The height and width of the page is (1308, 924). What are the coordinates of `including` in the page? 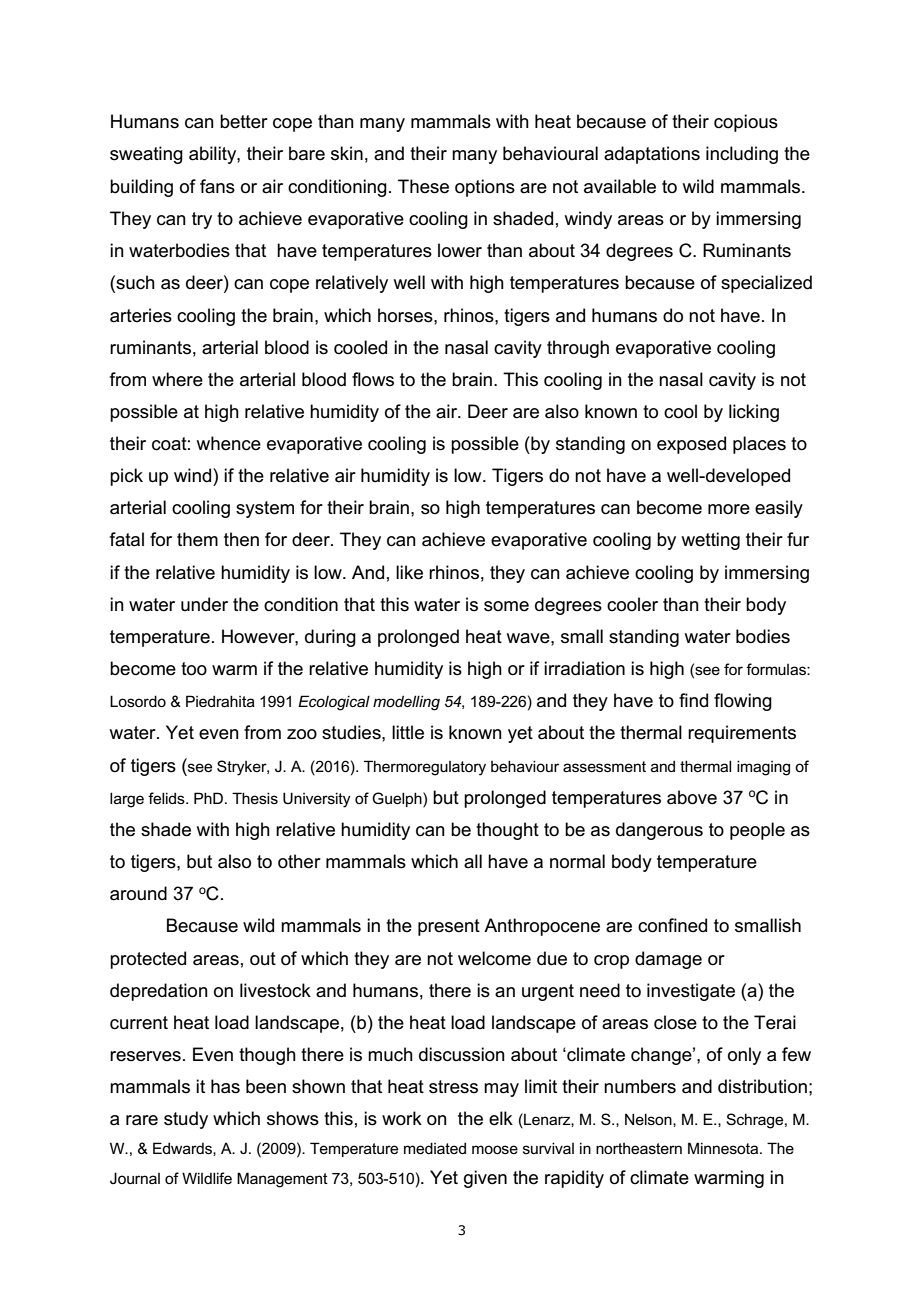 It's located at (742, 155).
